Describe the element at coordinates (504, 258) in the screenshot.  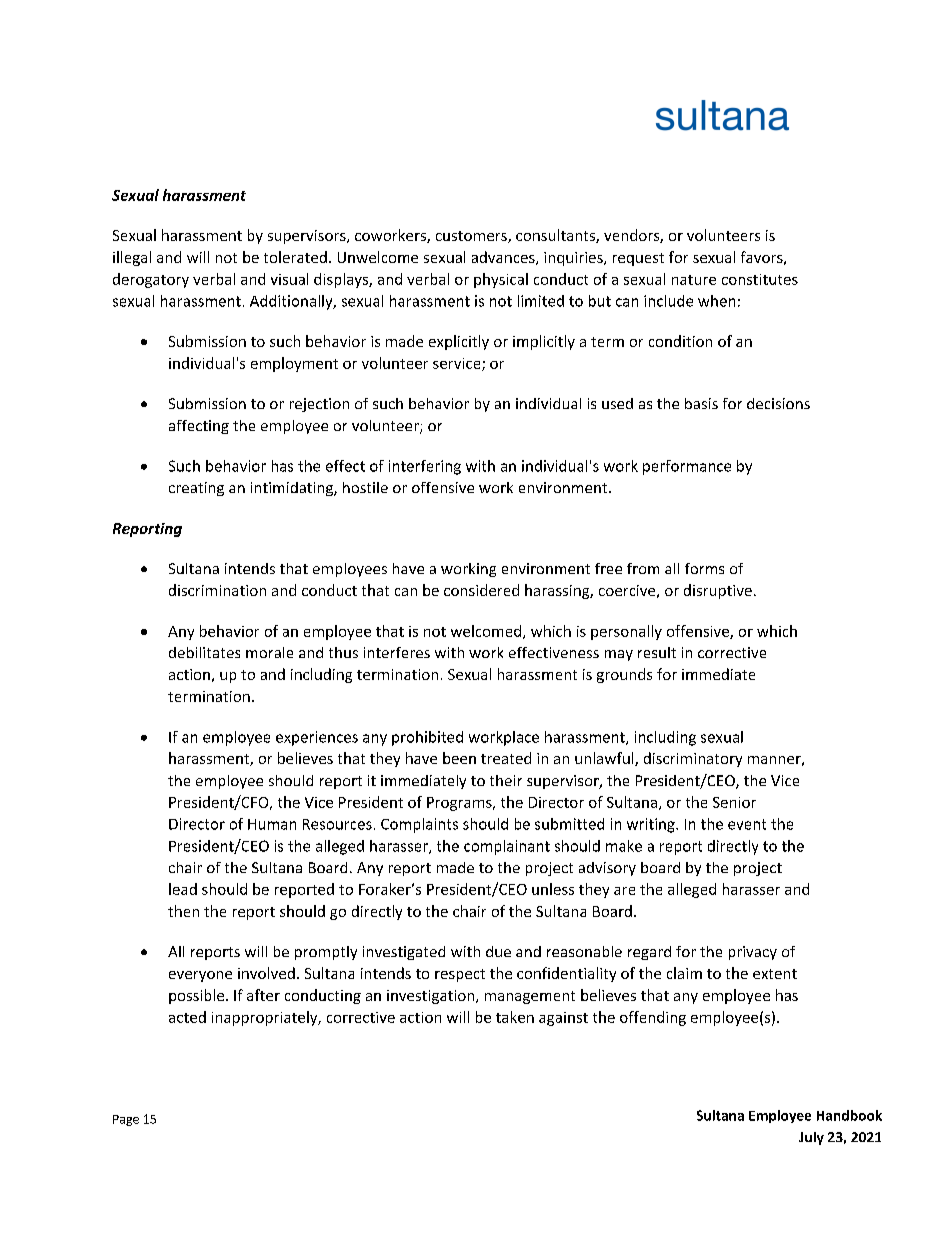
I see `advances` at that location.
